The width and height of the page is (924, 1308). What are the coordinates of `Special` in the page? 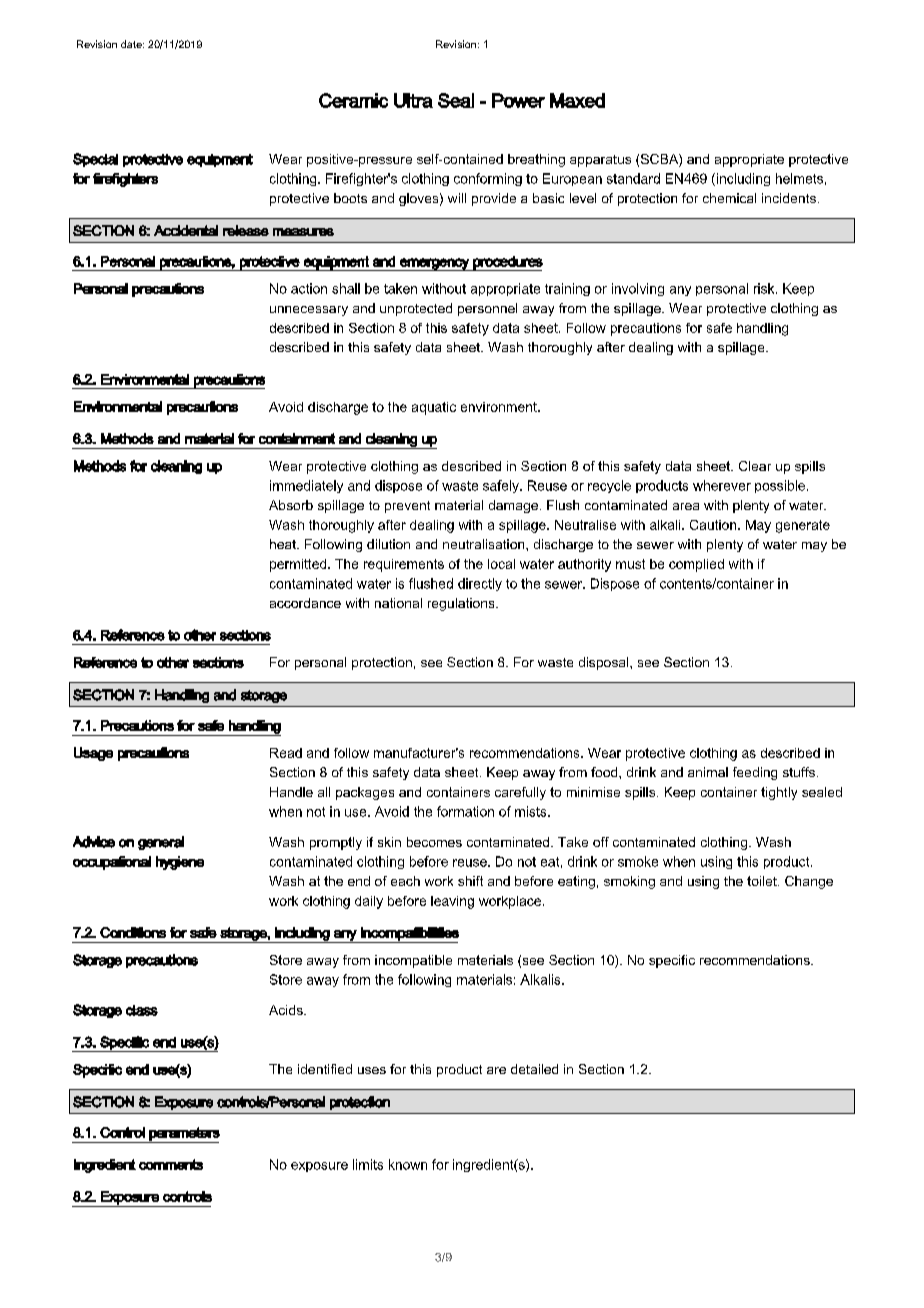 It's located at (95, 160).
